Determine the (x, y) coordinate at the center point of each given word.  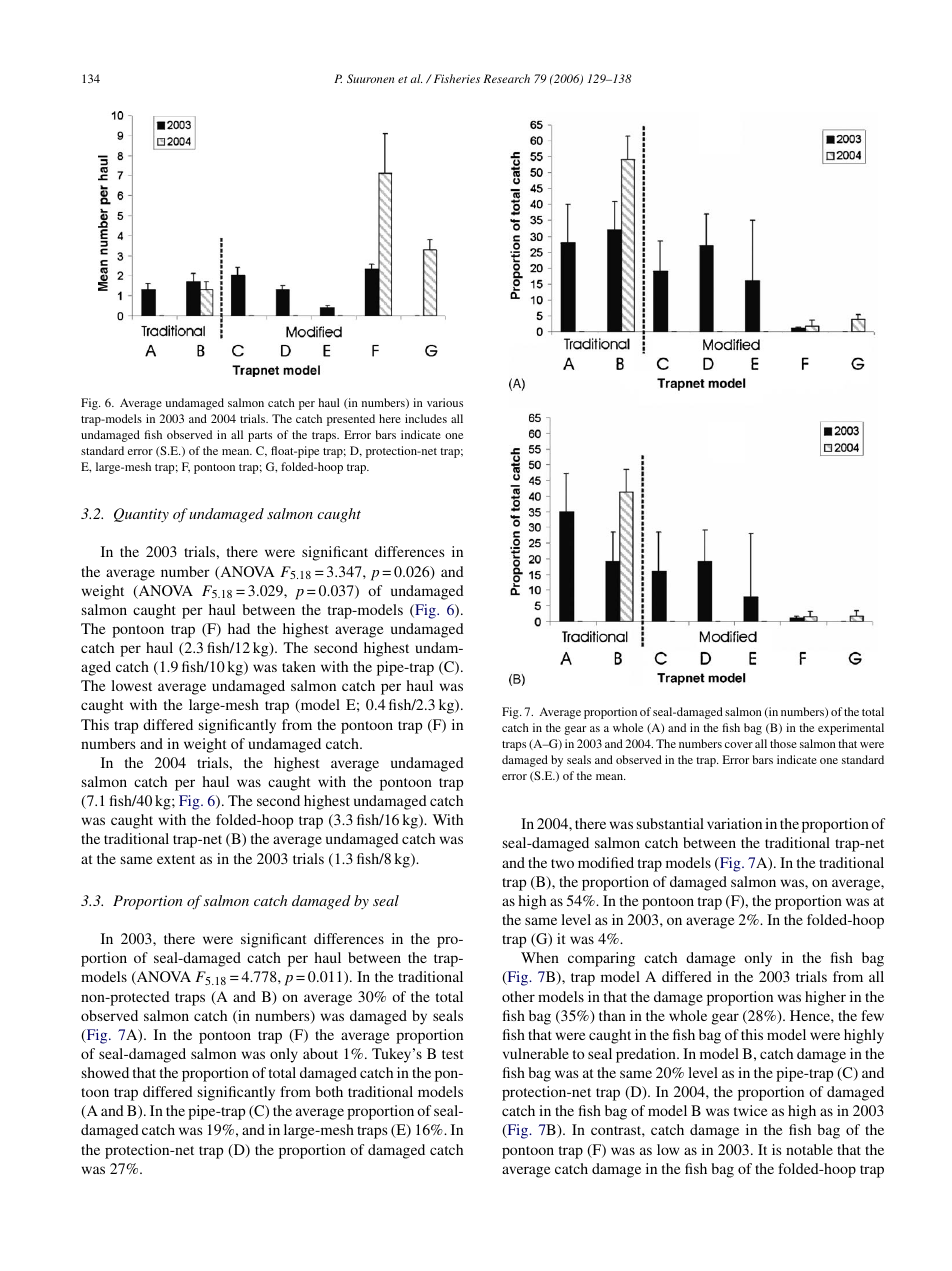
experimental (851, 729)
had (239, 628)
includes (426, 418)
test (453, 1054)
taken (299, 666)
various (445, 402)
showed (105, 1072)
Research (506, 78)
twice (751, 1110)
